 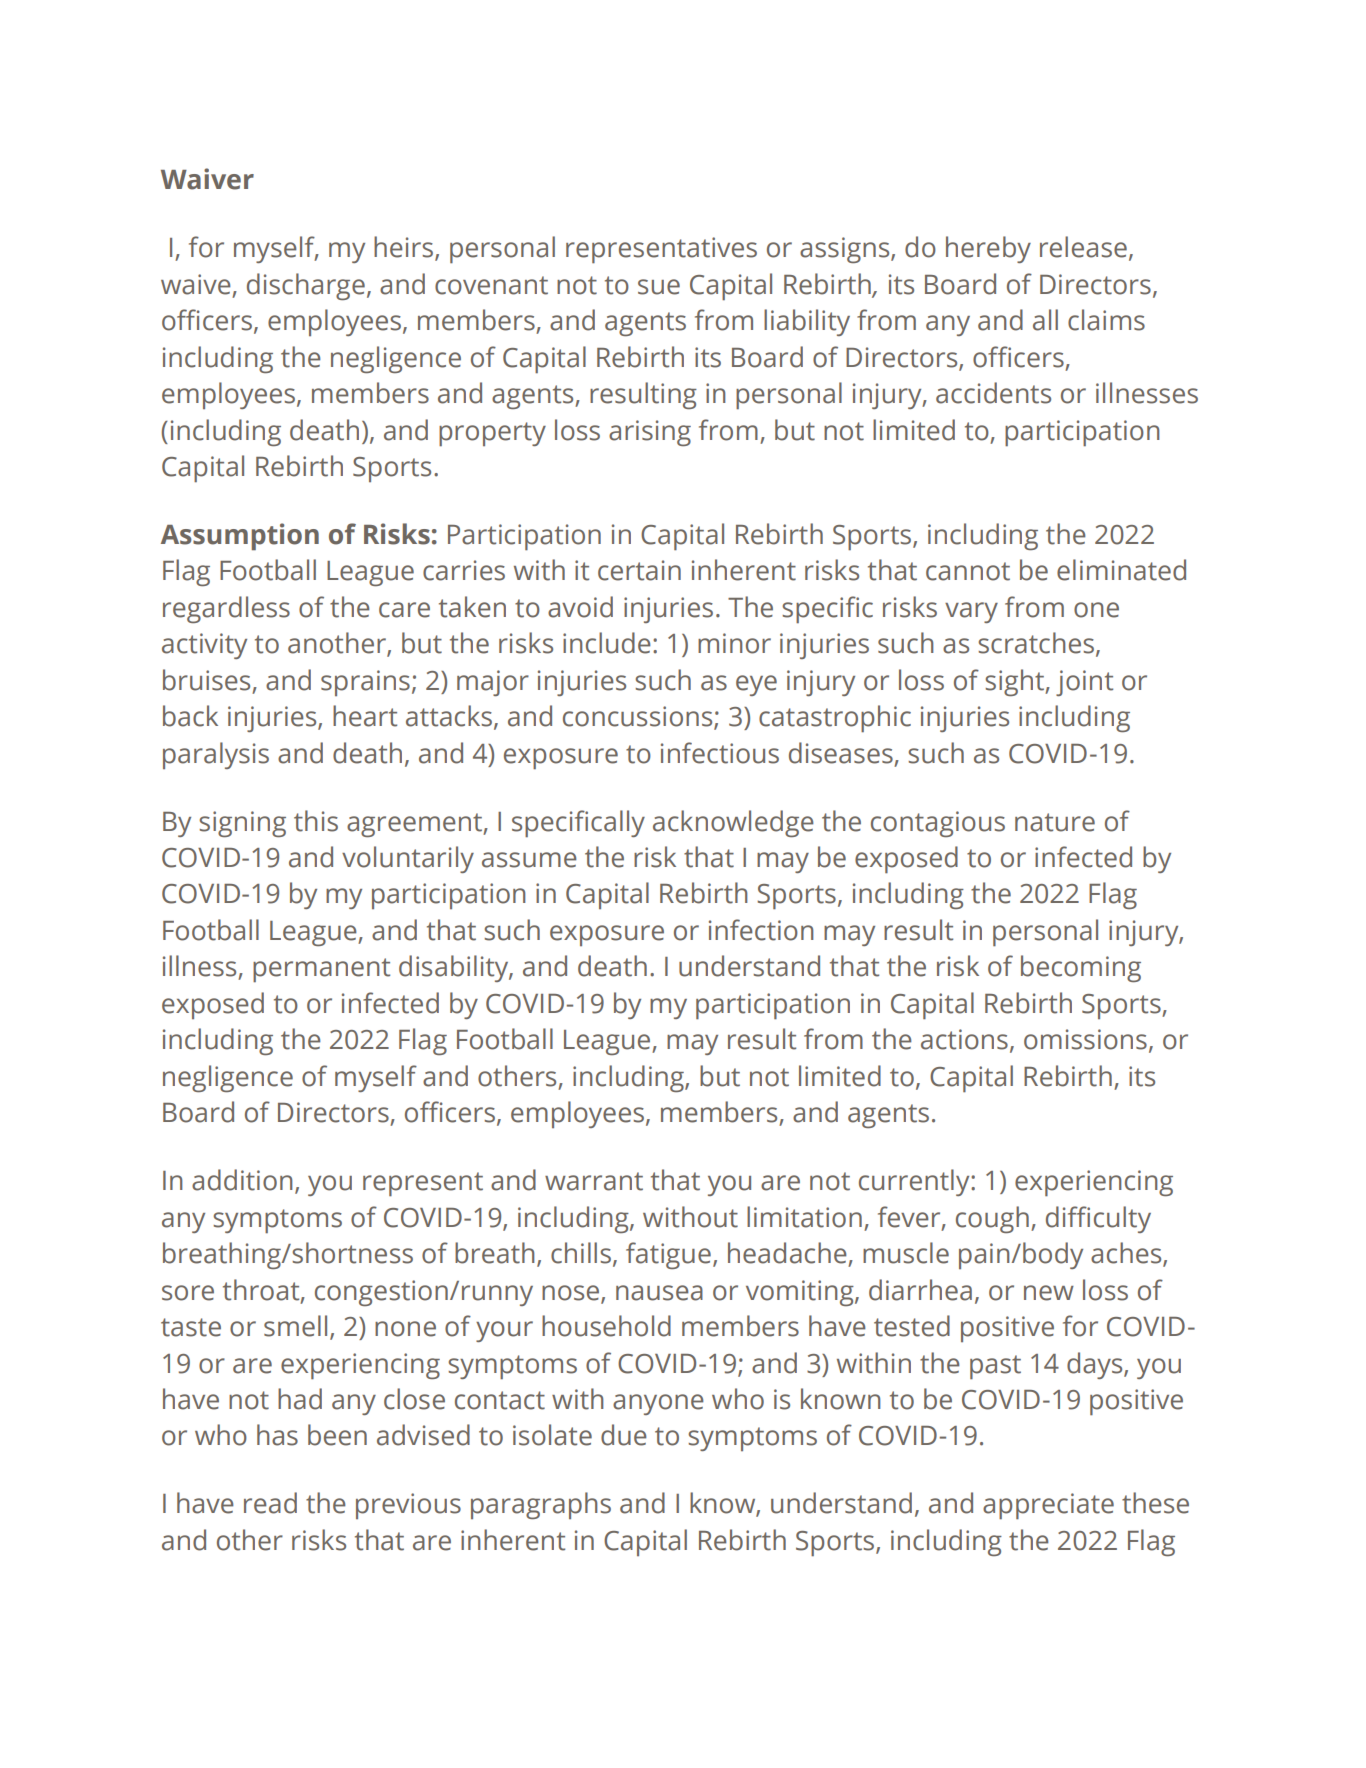 I want to click on discharge, so click(x=306, y=286).
